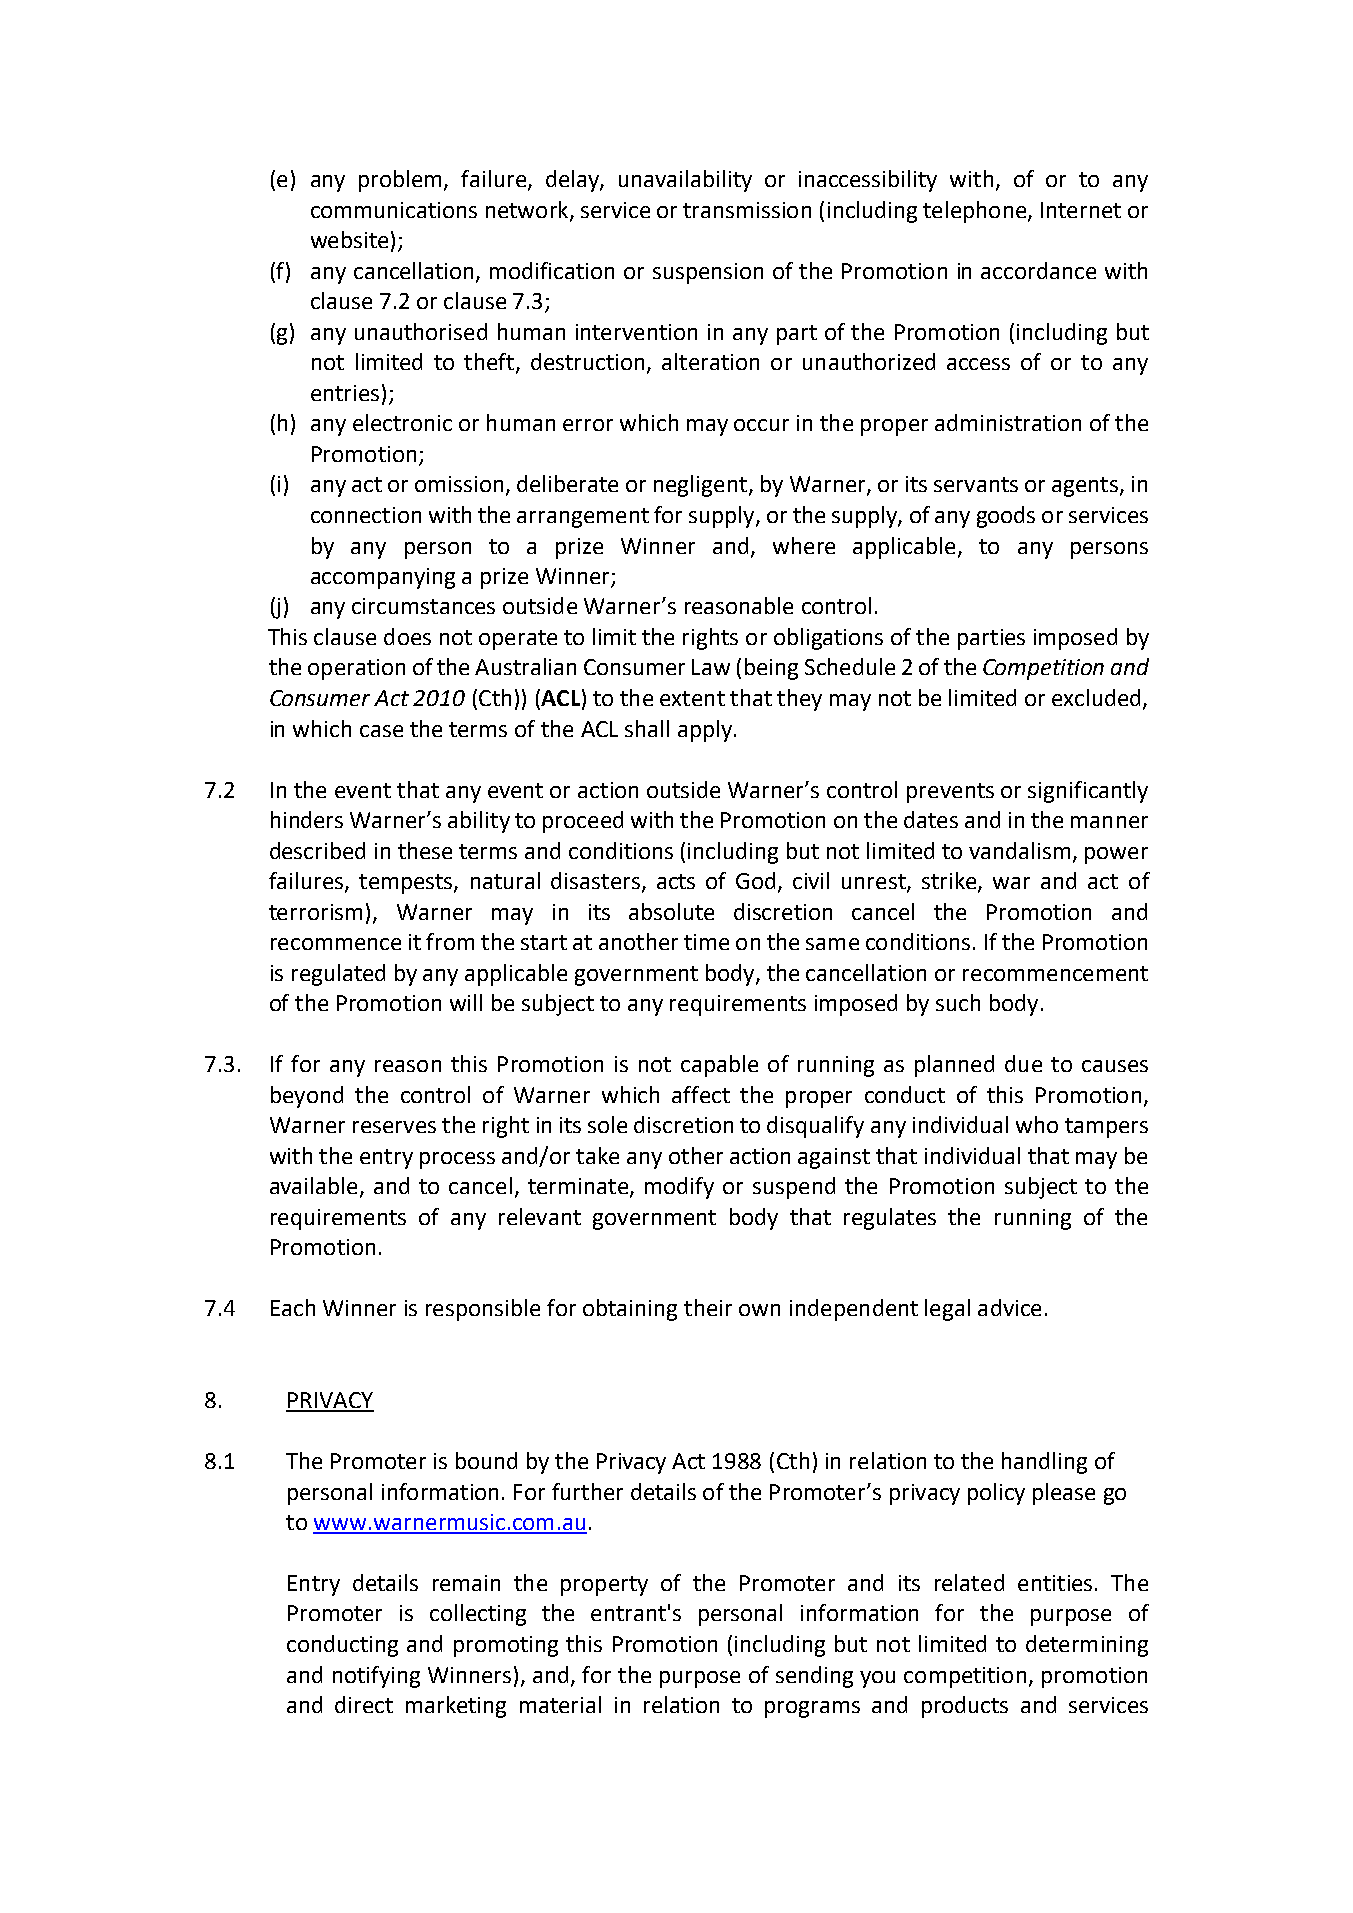 The width and height of the screenshot is (1353, 1913). Describe the element at coordinates (706, 942) in the screenshot. I see `time` at that location.
